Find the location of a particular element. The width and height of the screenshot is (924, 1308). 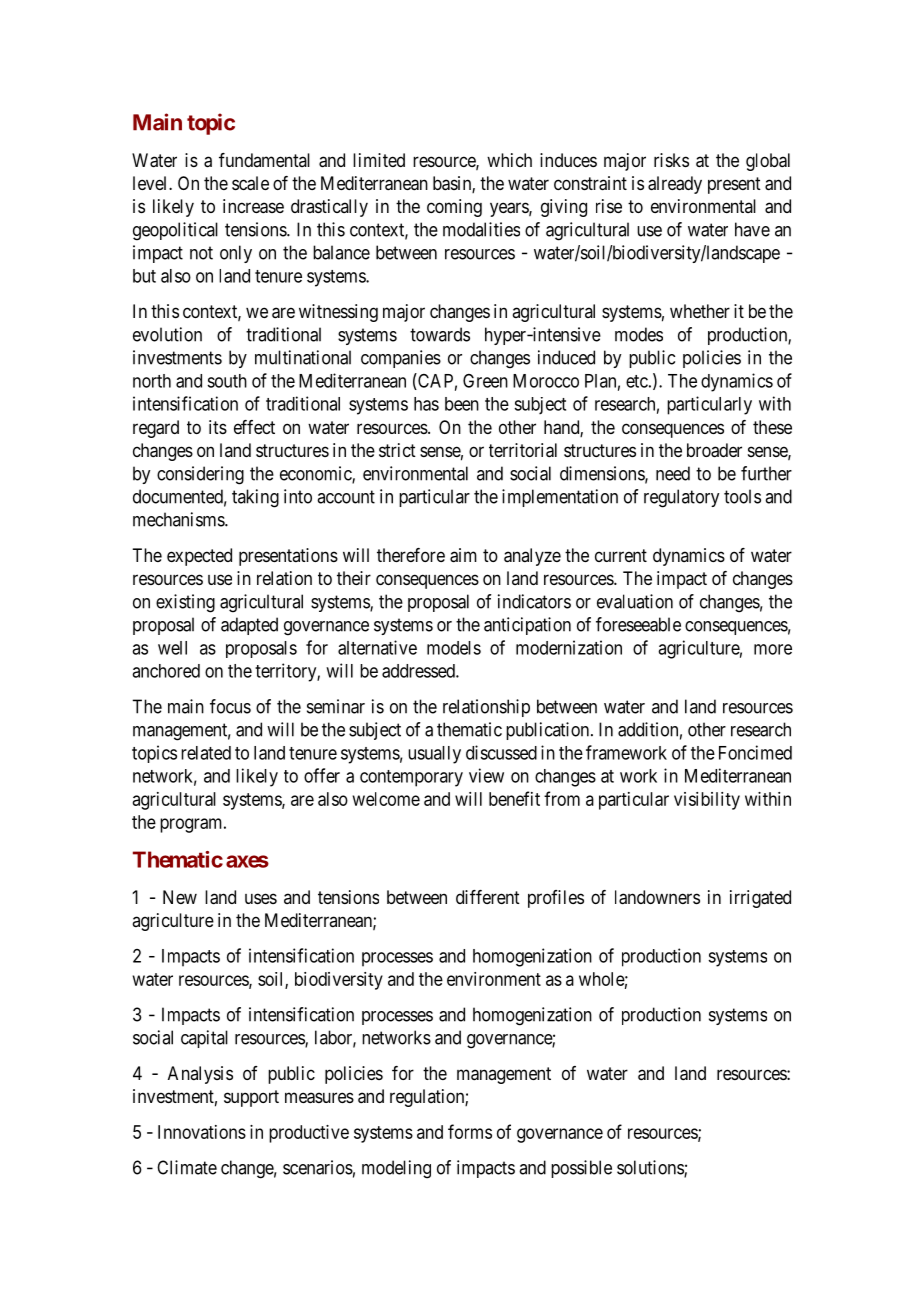

regulatory is located at coordinates (681, 498).
